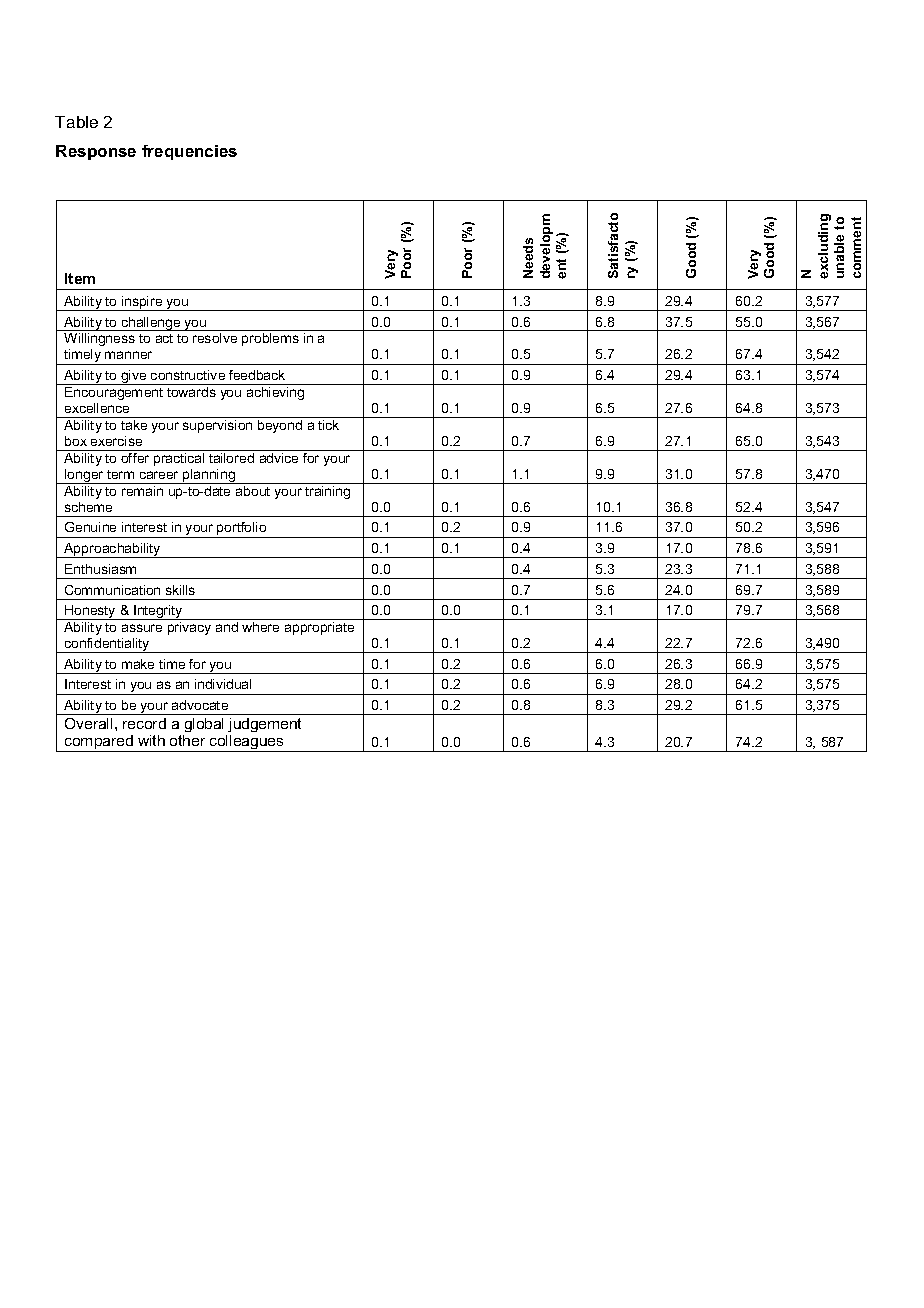 The width and height of the screenshot is (924, 1308). Describe the element at coordinates (257, 375) in the screenshot. I see `feedback` at that location.
